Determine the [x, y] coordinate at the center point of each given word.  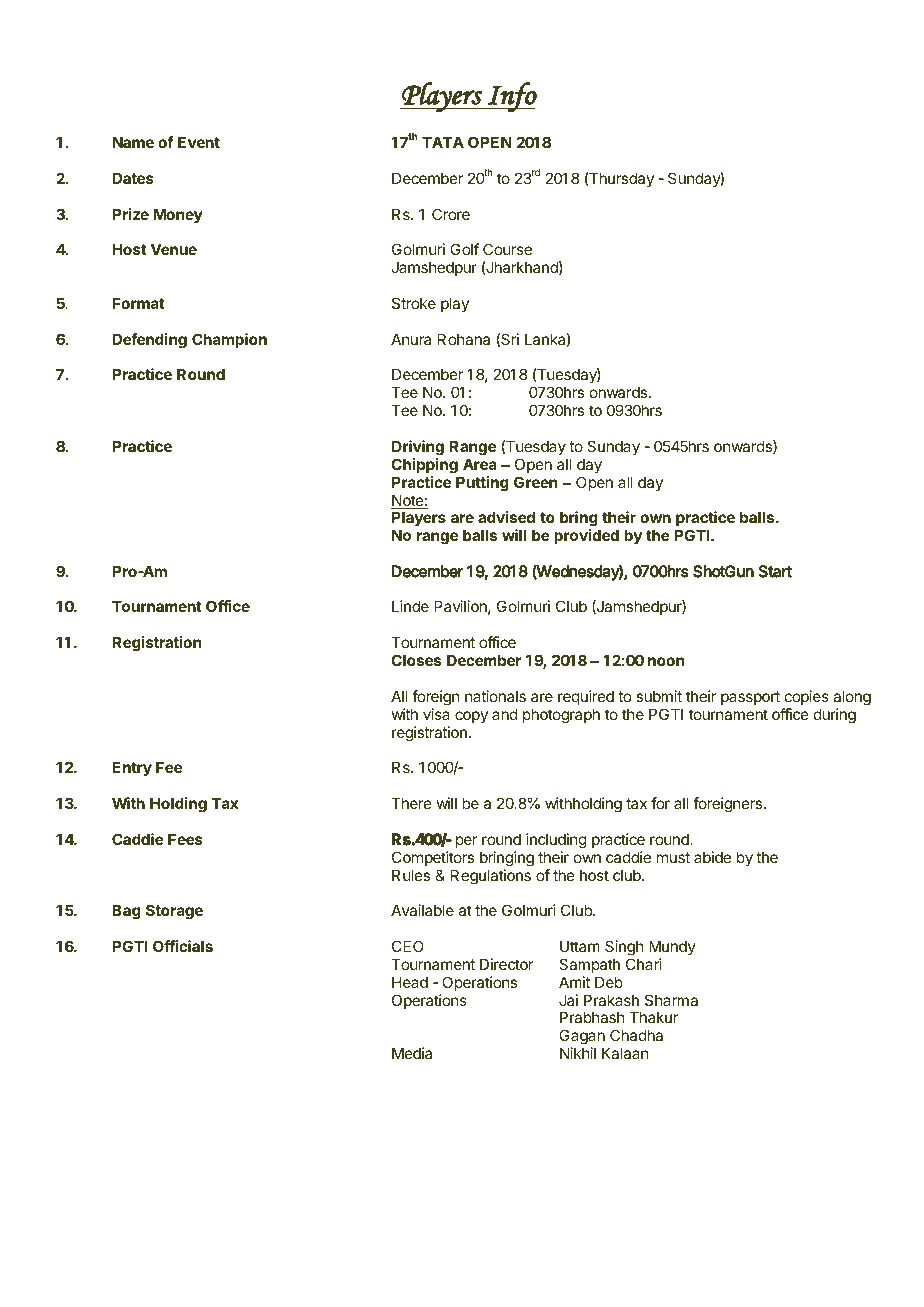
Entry [132, 768]
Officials [183, 946]
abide [712, 857]
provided [586, 536]
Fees [185, 839]
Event [199, 142]
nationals [495, 696]
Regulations [491, 877]
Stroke [414, 303]
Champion [229, 340]
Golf [464, 249]
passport [750, 698]
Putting [482, 484]
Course [507, 249]
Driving [418, 448]
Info [511, 97]
